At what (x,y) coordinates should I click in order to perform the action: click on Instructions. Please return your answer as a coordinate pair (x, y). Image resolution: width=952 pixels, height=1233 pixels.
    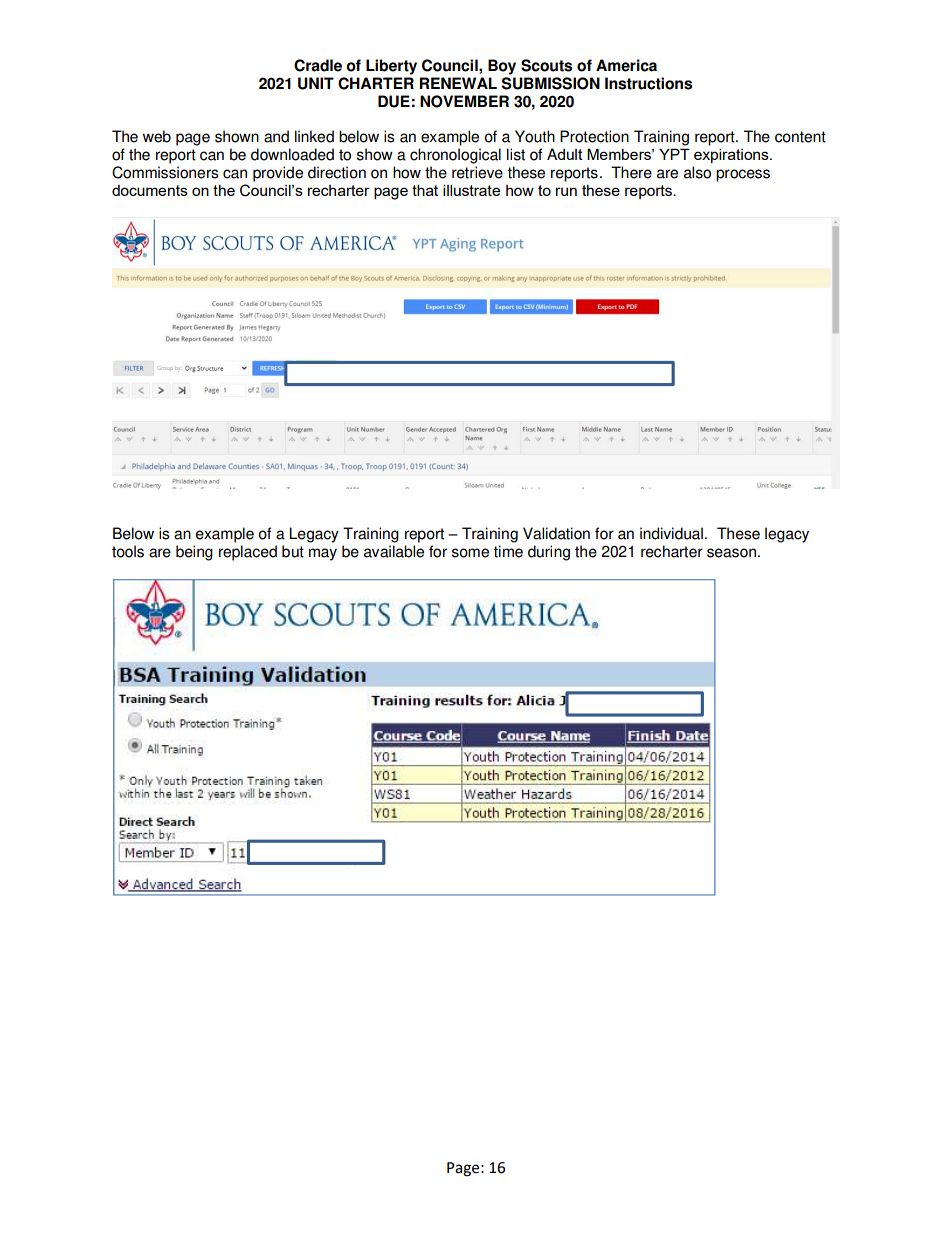
    Looking at the image, I should click on (648, 83).
